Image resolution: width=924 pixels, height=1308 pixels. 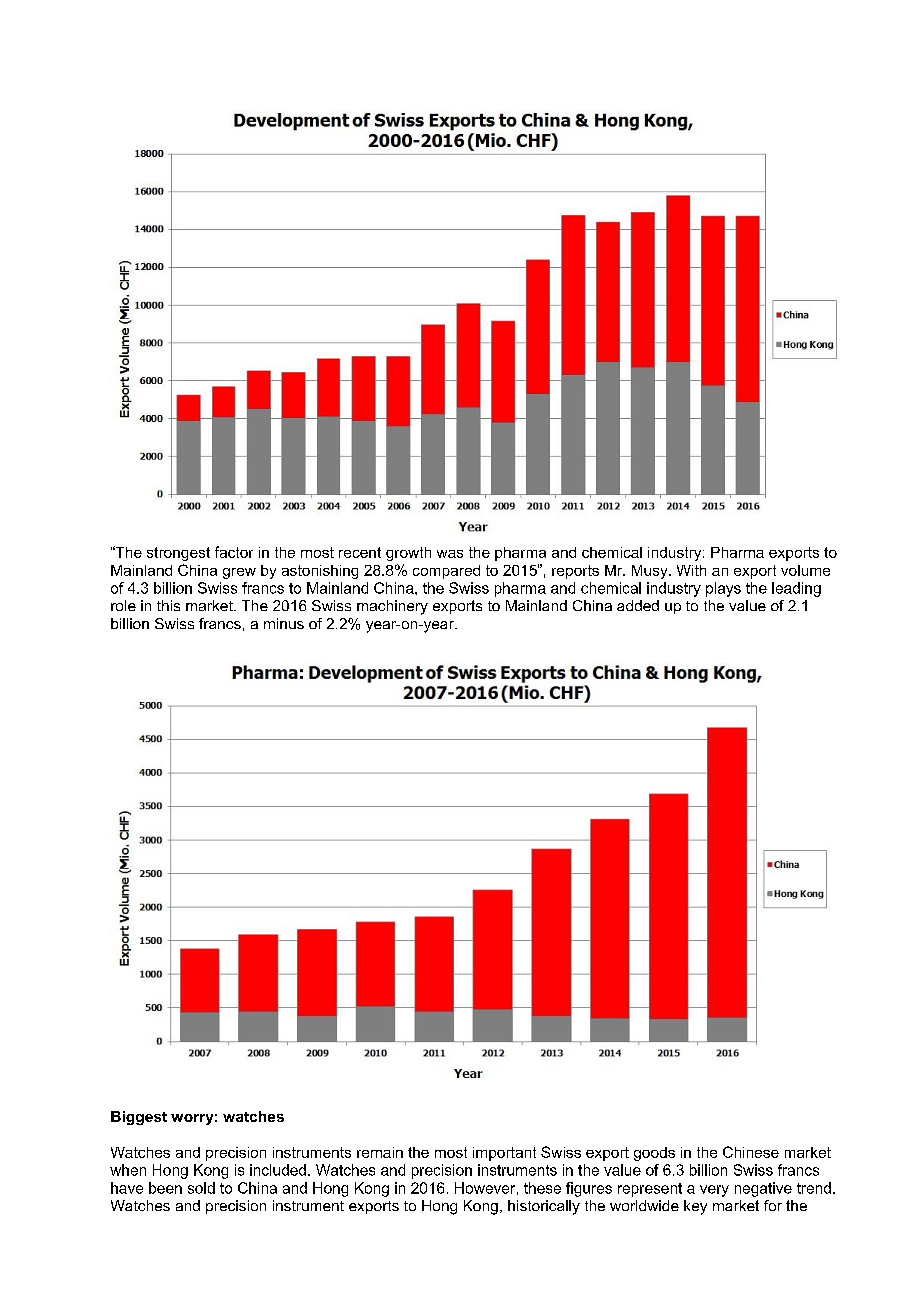 I want to click on included, so click(x=278, y=1170).
